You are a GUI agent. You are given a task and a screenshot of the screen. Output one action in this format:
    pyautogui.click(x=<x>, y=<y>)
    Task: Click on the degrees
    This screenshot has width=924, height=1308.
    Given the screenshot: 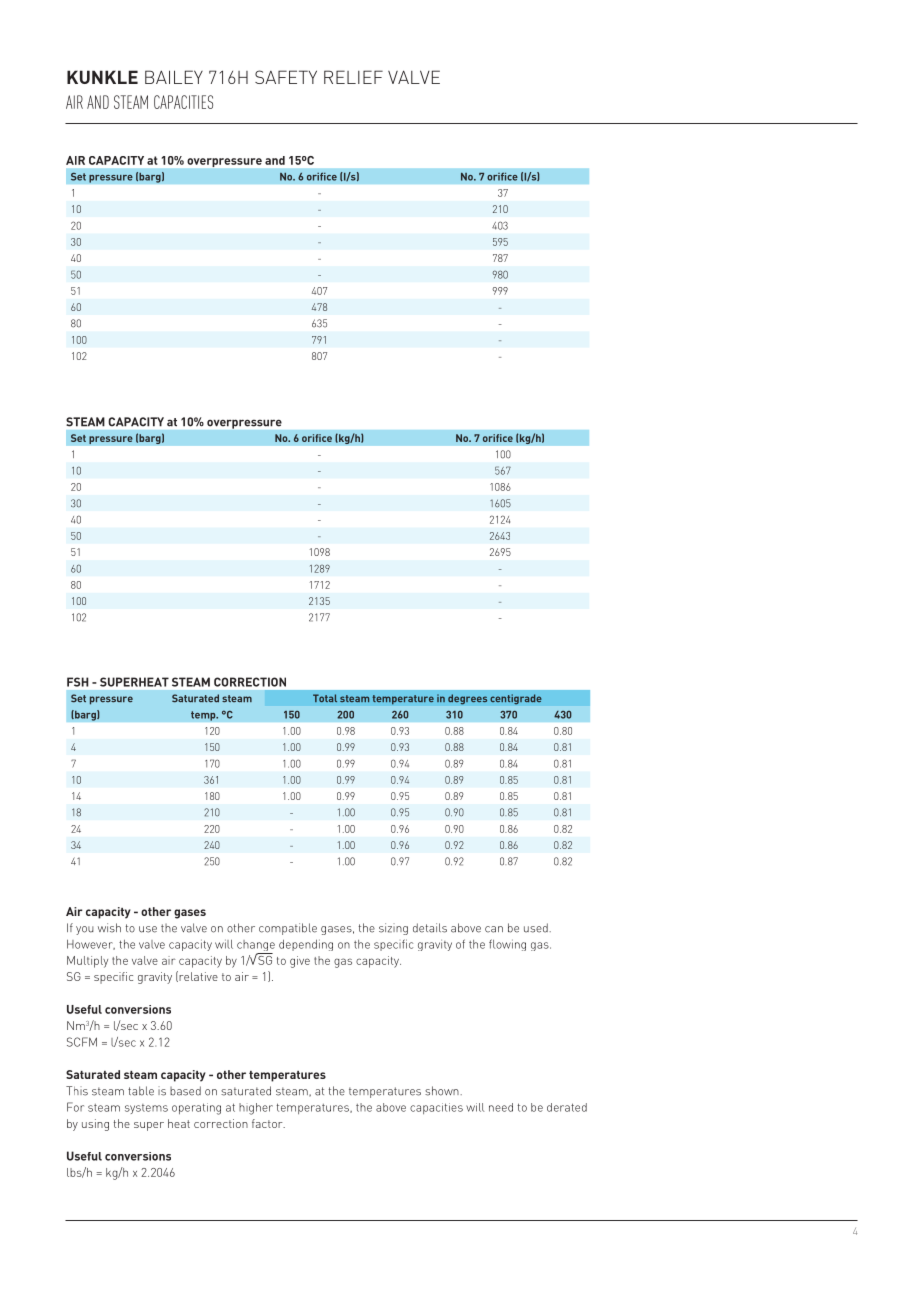 What is the action you would take?
    pyautogui.click(x=467, y=699)
